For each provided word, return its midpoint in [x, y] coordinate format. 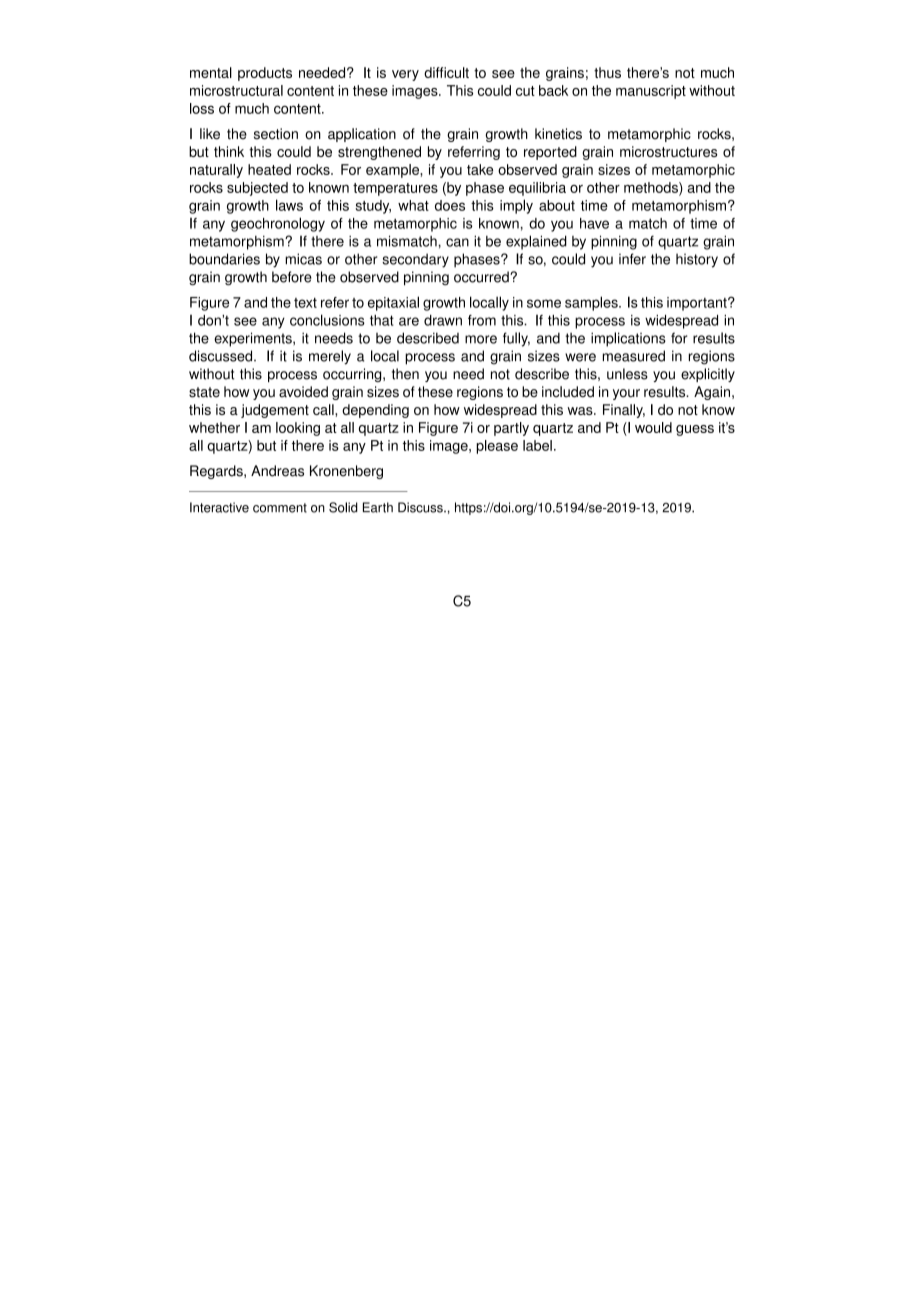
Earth [378, 507]
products [265, 74]
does [450, 205]
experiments [254, 339]
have [594, 223]
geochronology [278, 224]
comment [280, 508]
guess [695, 430]
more [481, 339]
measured [634, 356]
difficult [446, 72]
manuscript [651, 92]
